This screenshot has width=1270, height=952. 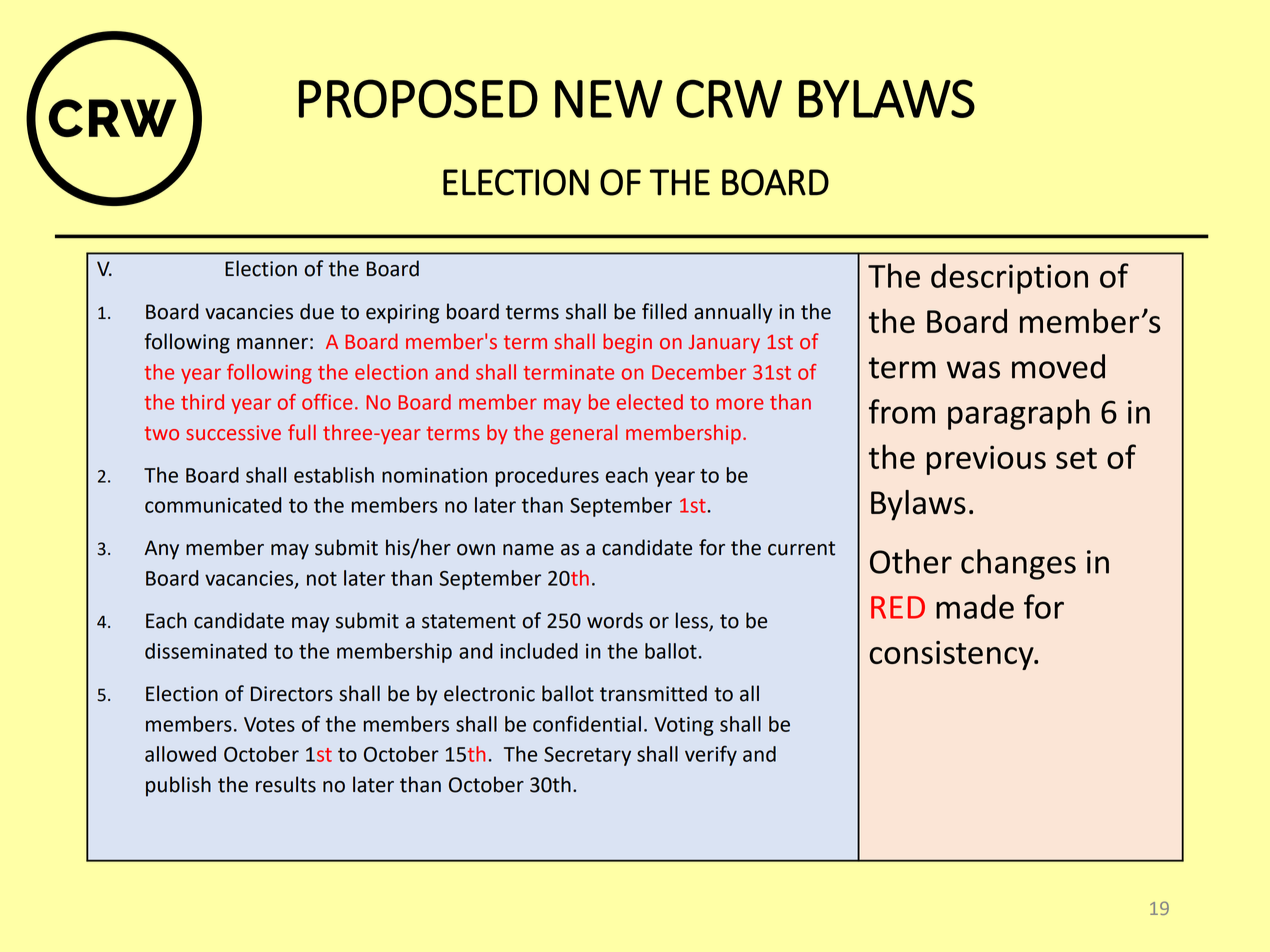 I want to click on words, so click(x=615, y=620).
